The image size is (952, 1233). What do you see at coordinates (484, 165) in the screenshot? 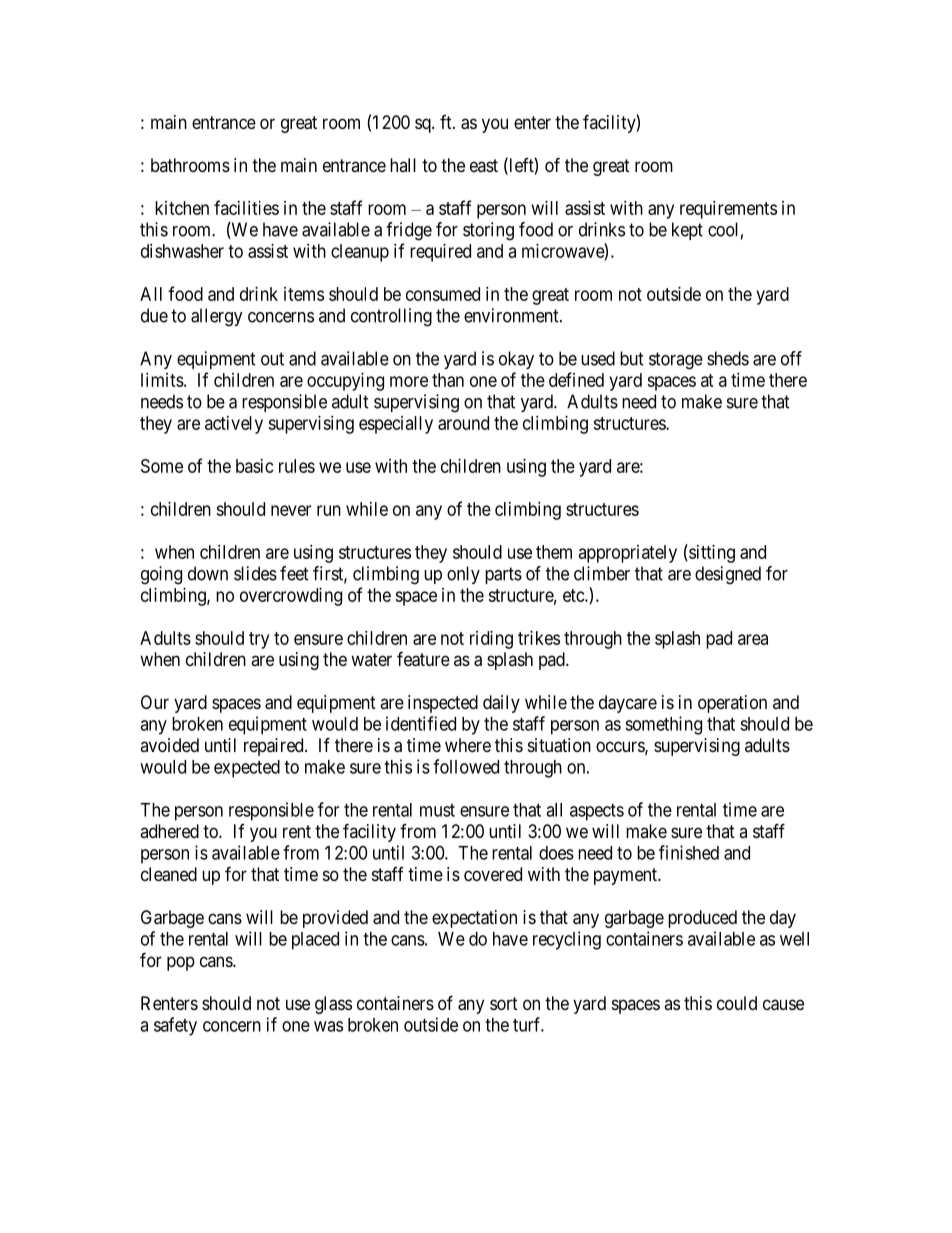
I see `east` at bounding box center [484, 165].
